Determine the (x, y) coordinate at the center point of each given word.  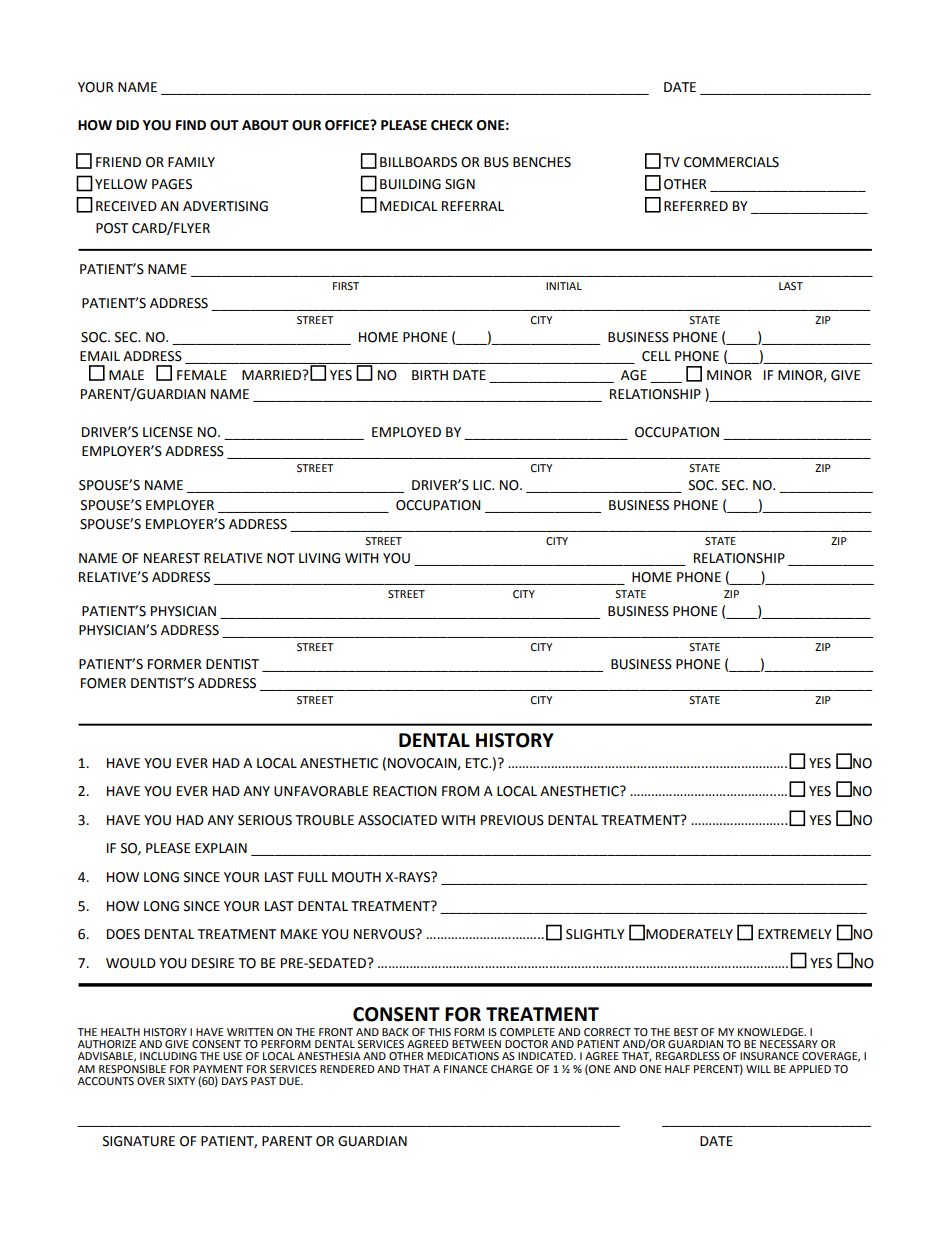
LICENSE (168, 432)
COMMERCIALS (731, 162)
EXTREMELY (795, 934)
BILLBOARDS (418, 162)
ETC (478, 763)
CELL (656, 356)
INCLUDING (168, 1056)
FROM (460, 791)
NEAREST (172, 558)
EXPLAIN (221, 848)
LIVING (319, 558)
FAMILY (191, 162)
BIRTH (430, 375)
